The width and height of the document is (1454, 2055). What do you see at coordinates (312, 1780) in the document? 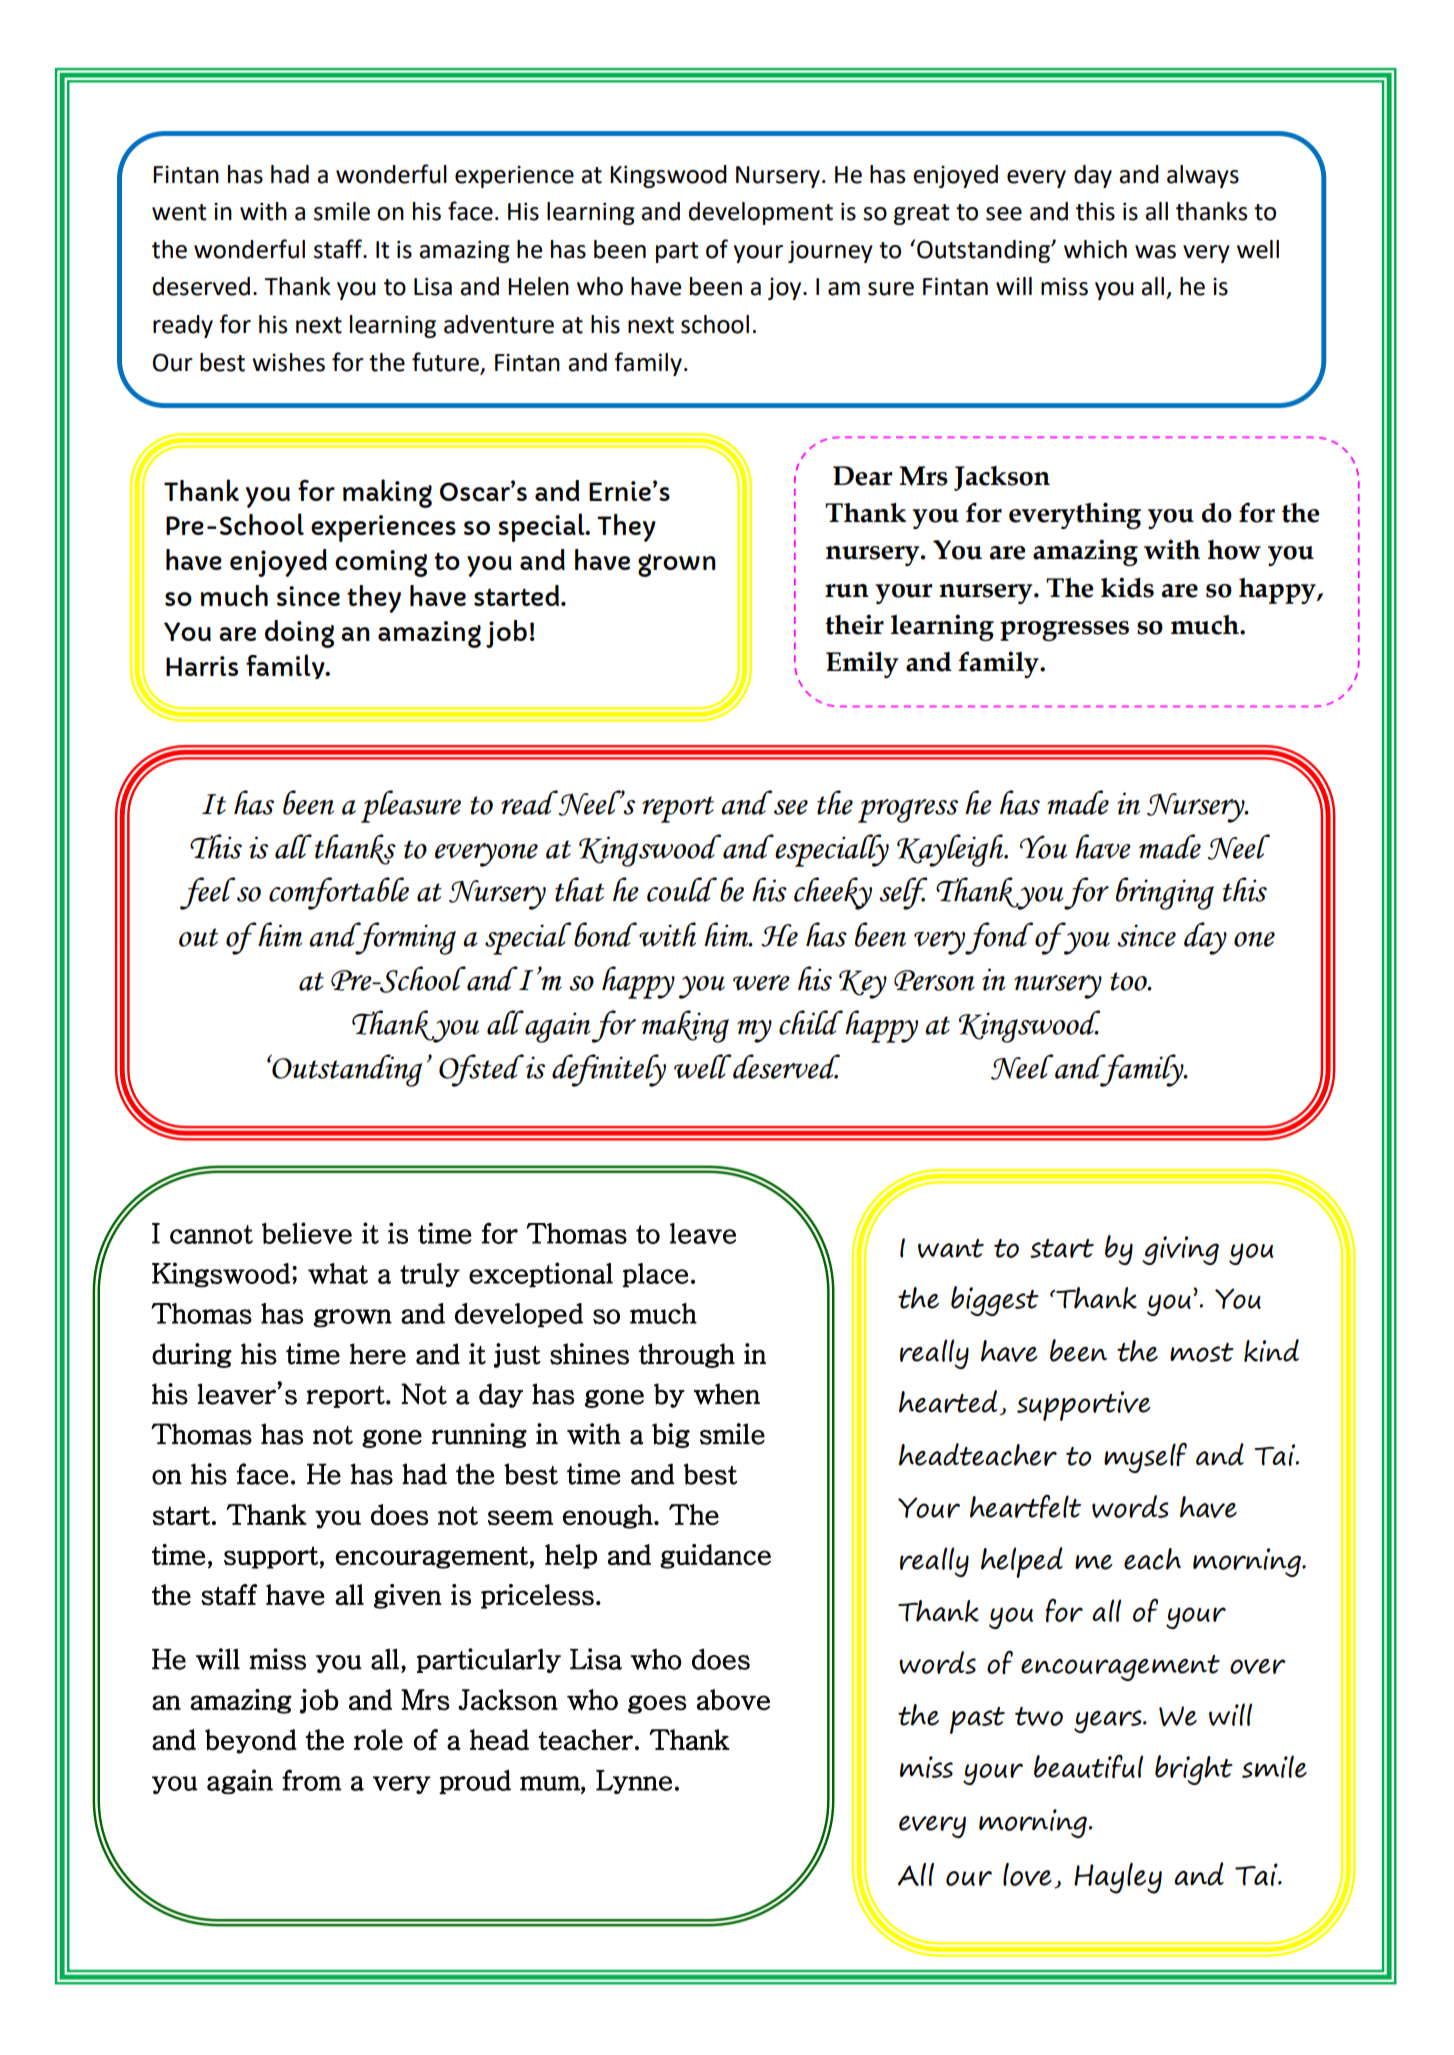
I see `from` at bounding box center [312, 1780].
